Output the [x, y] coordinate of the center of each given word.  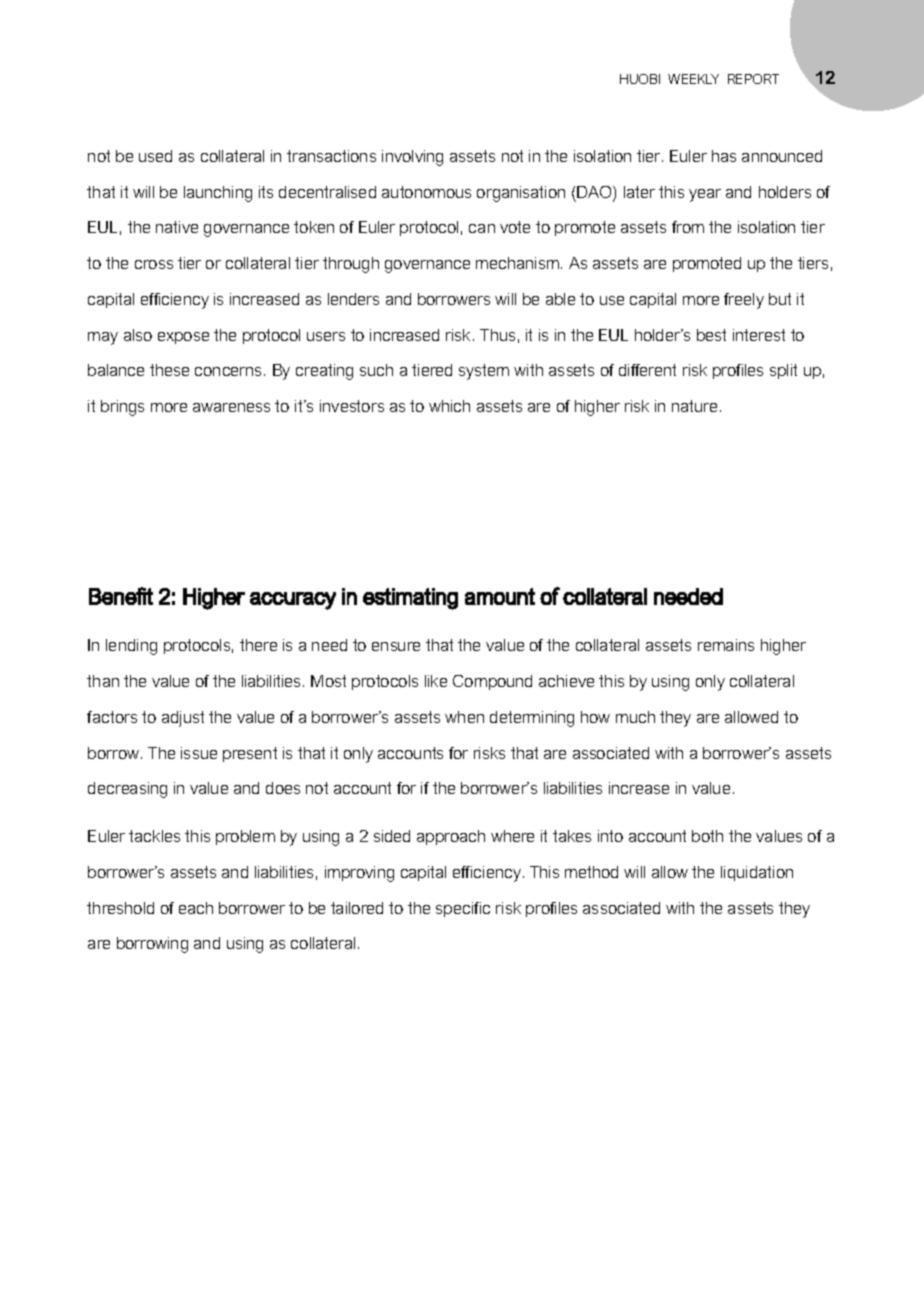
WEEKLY [693, 79]
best [711, 335]
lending [131, 647]
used [155, 156]
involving [412, 158]
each [196, 908]
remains [726, 645]
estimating [410, 599]
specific [463, 909]
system [484, 372]
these [169, 370]
